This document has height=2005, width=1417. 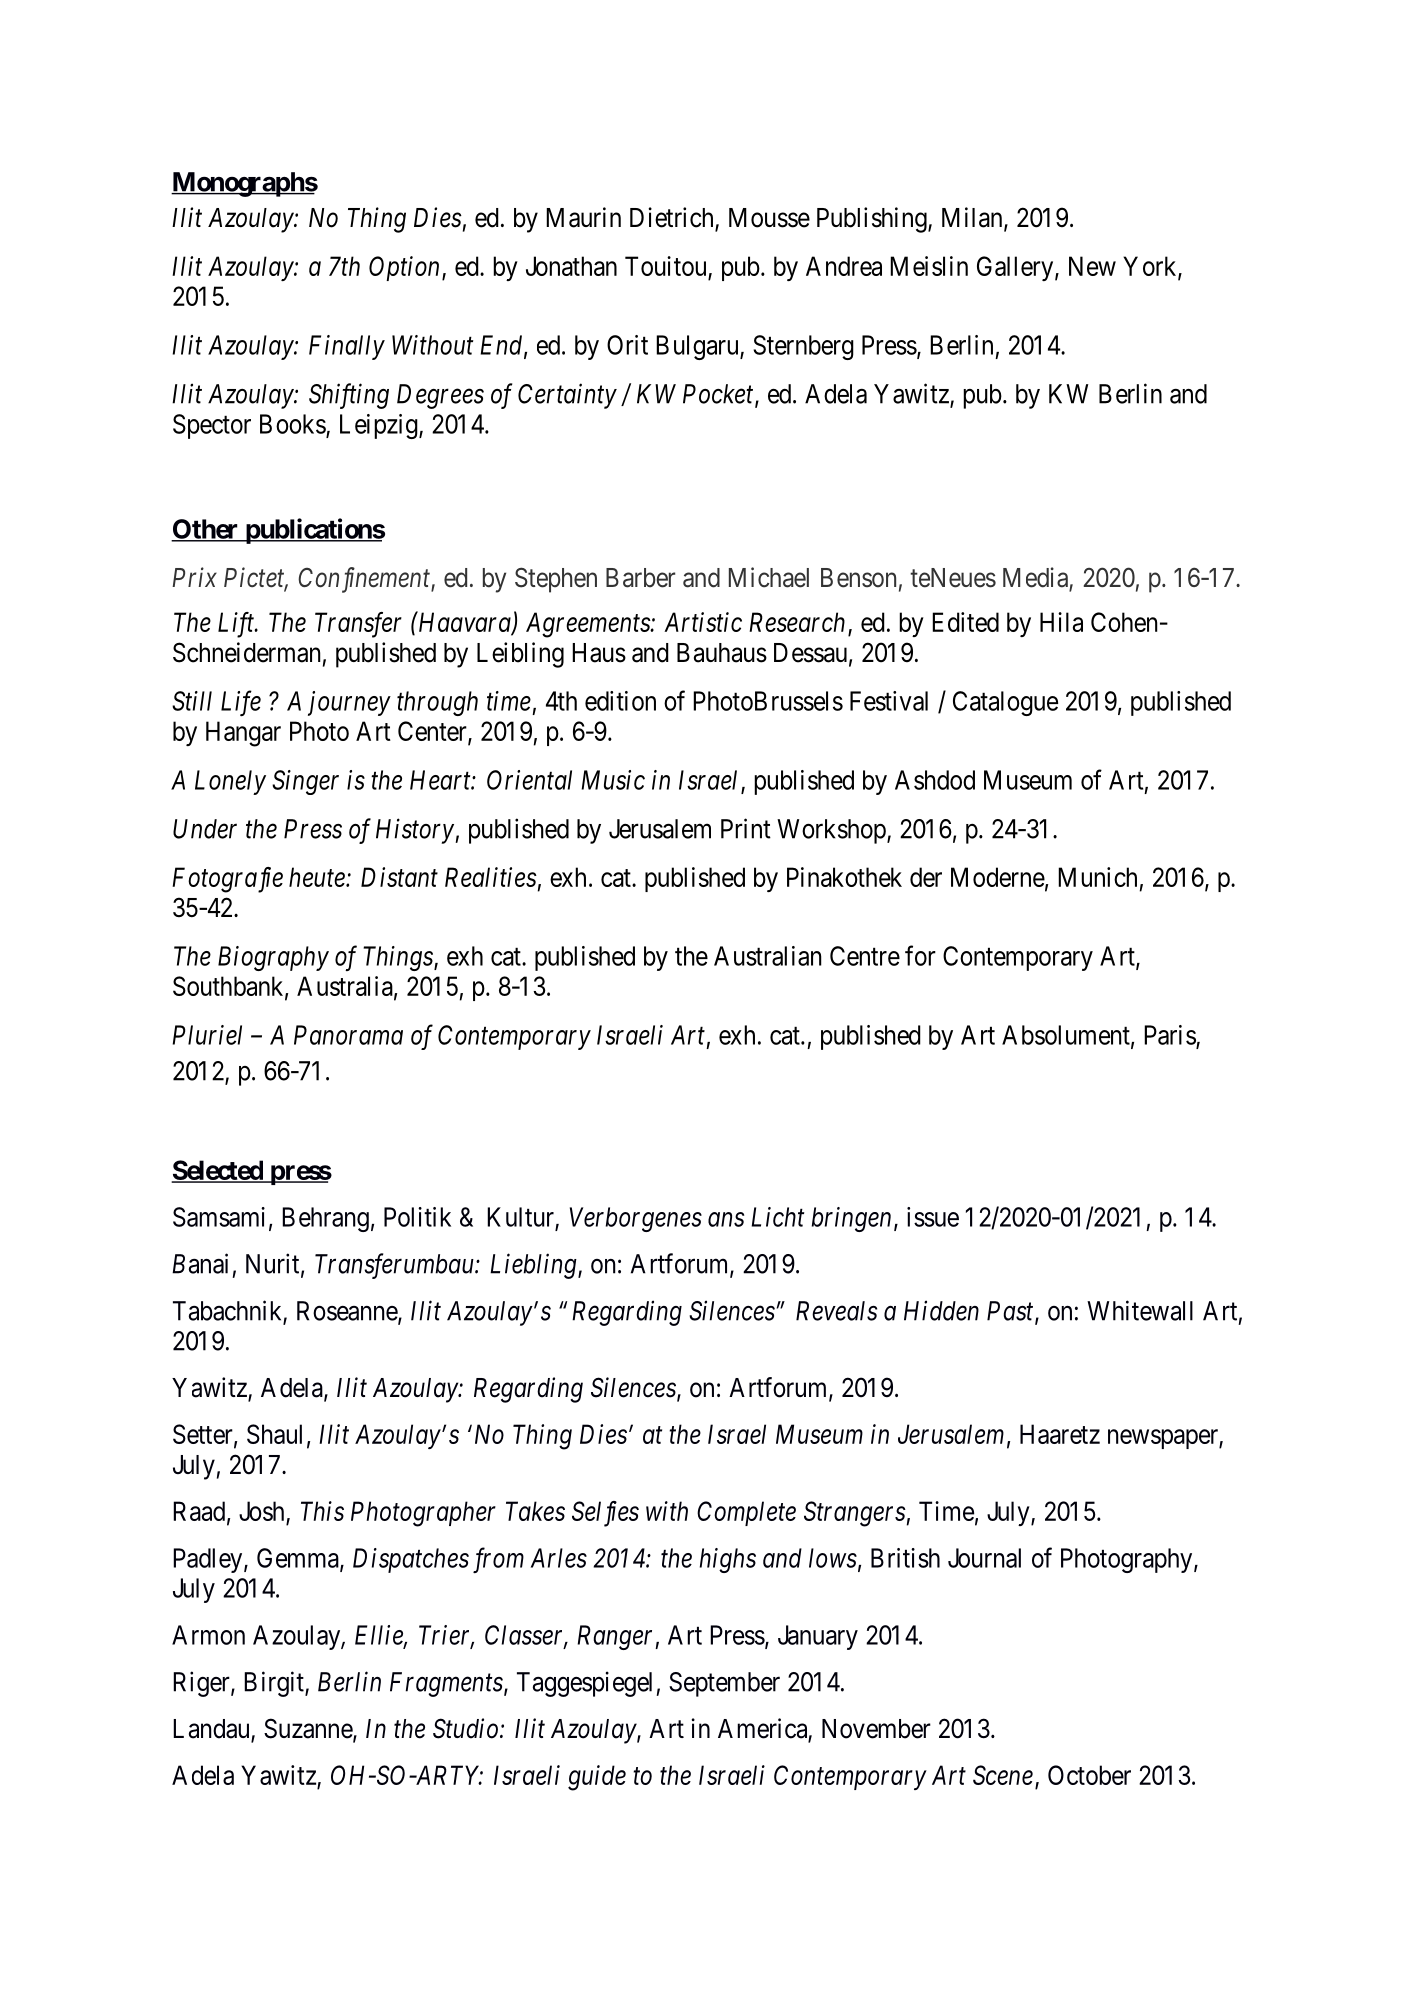 What do you see at coordinates (1089, 1775) in the document?
I see `October` at bounding box center [1089, 1775].
